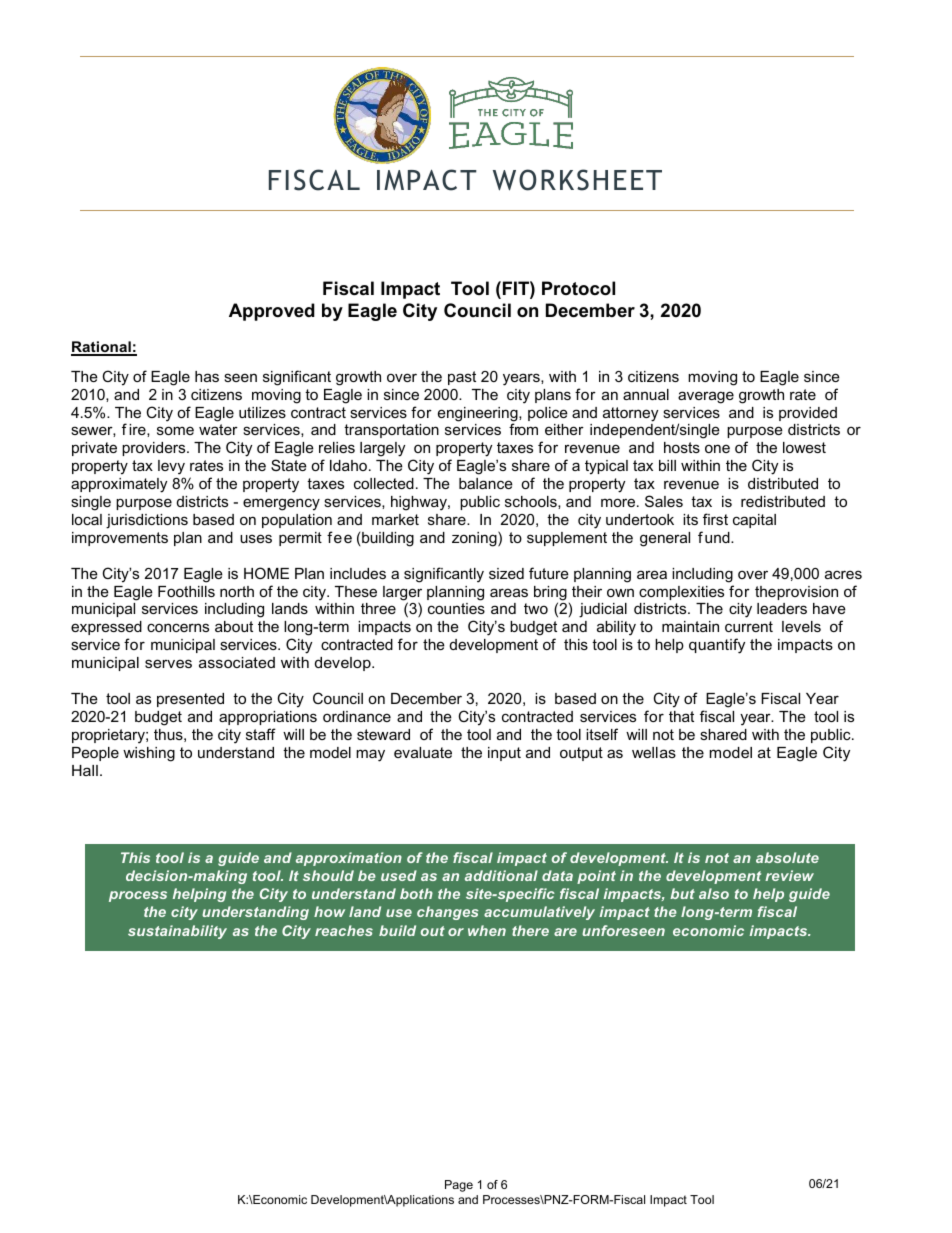  Describe the element at coordinates (577, 180) in the screenshot. I see `WORKSHEET` at that location.
